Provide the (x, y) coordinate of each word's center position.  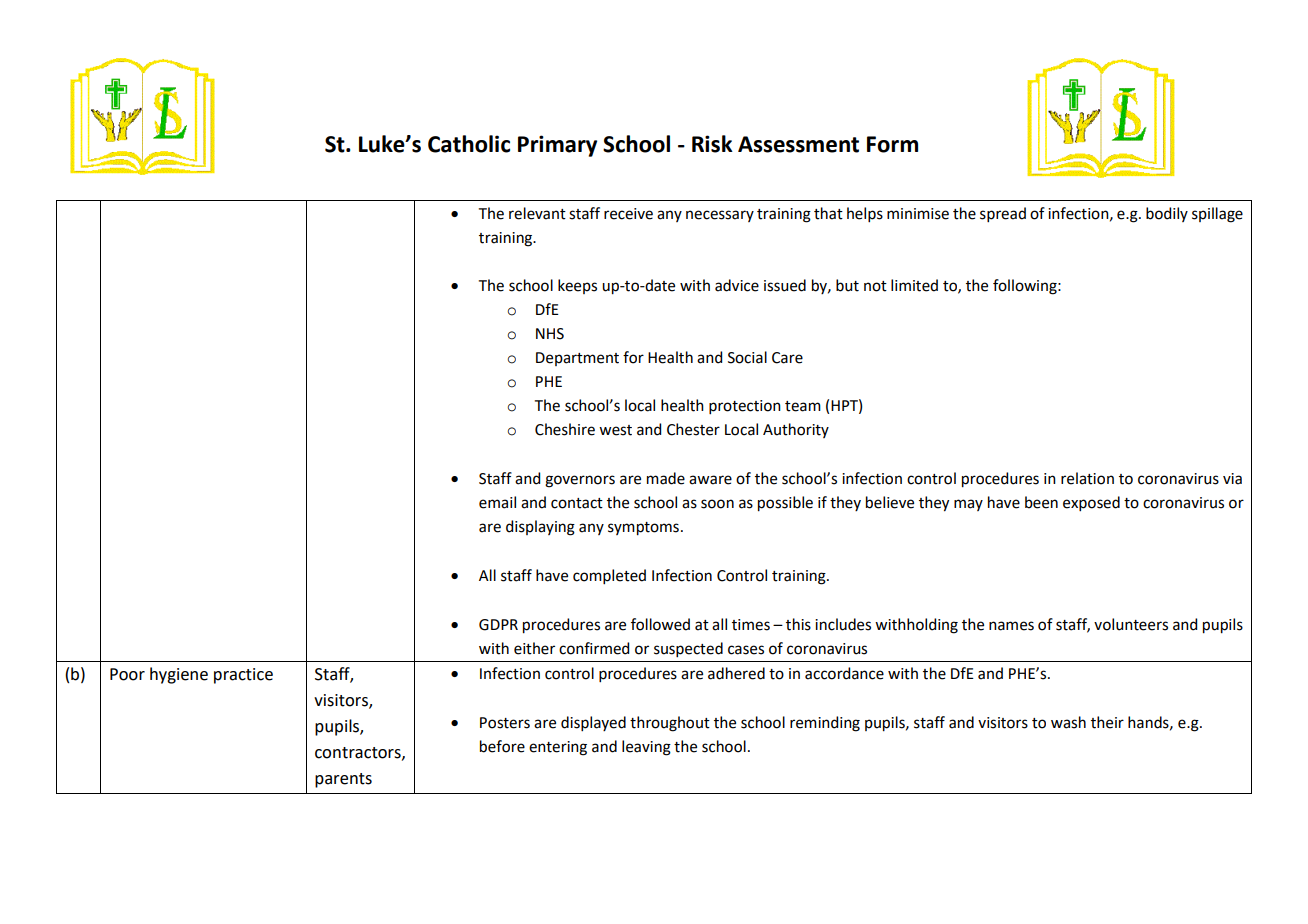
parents (343, 780)
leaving (646, 748)
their (1107, 722)
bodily (1167, 214)
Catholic (469, 144)
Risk (712, 144)
